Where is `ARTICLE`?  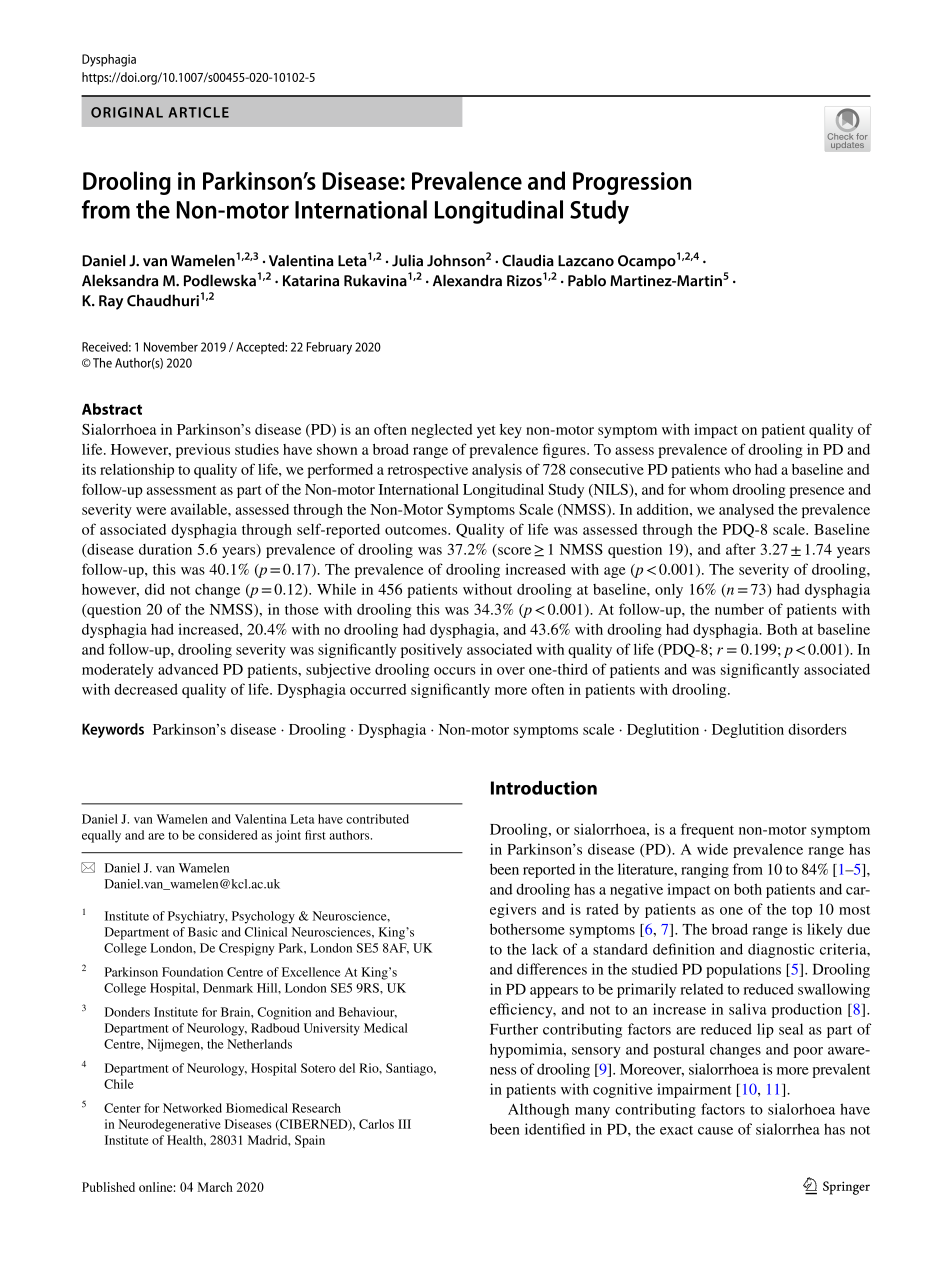 ARTICLE is located at coordinates (199, 112).
